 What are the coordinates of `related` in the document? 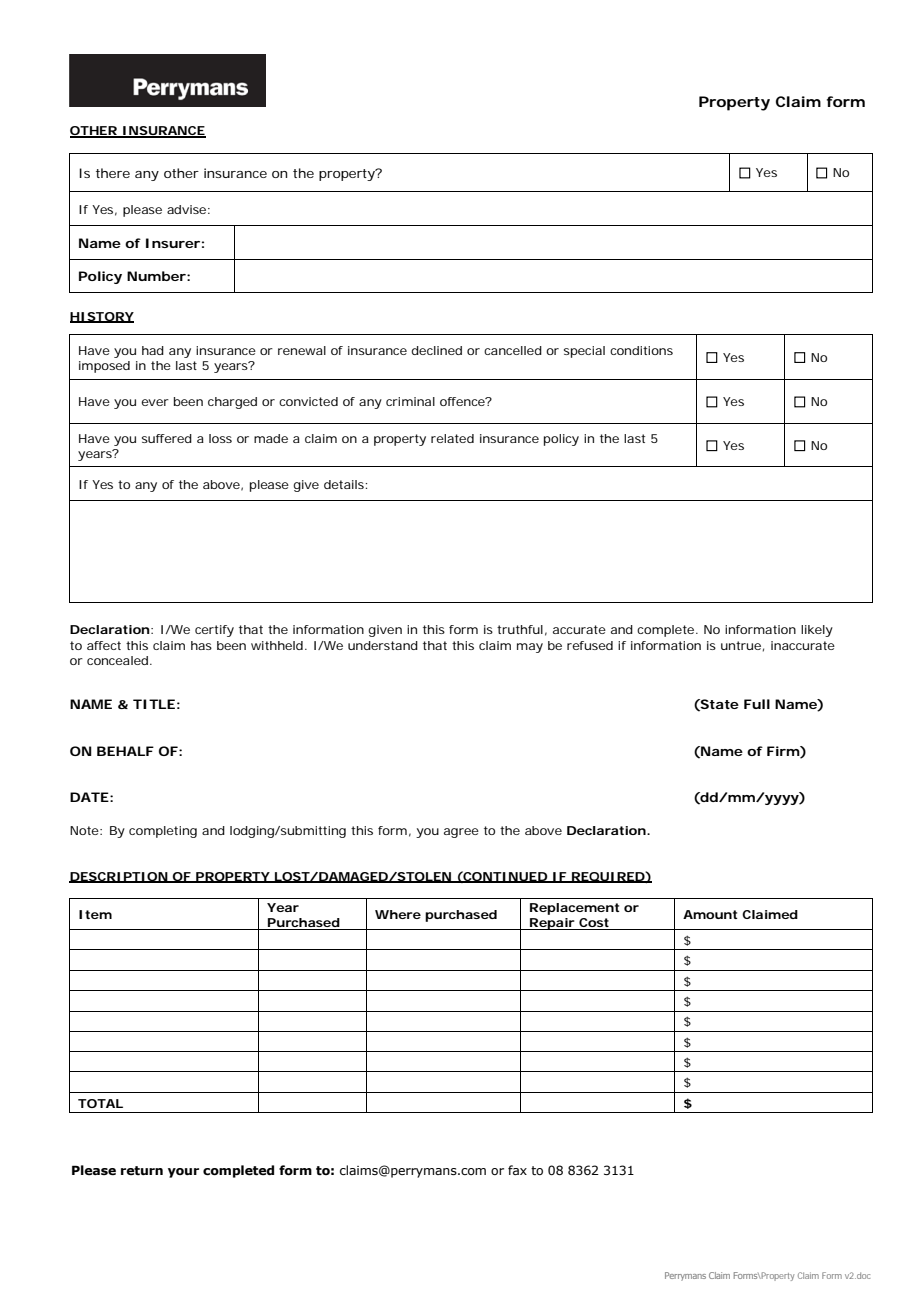 It's located at (452, 438).
